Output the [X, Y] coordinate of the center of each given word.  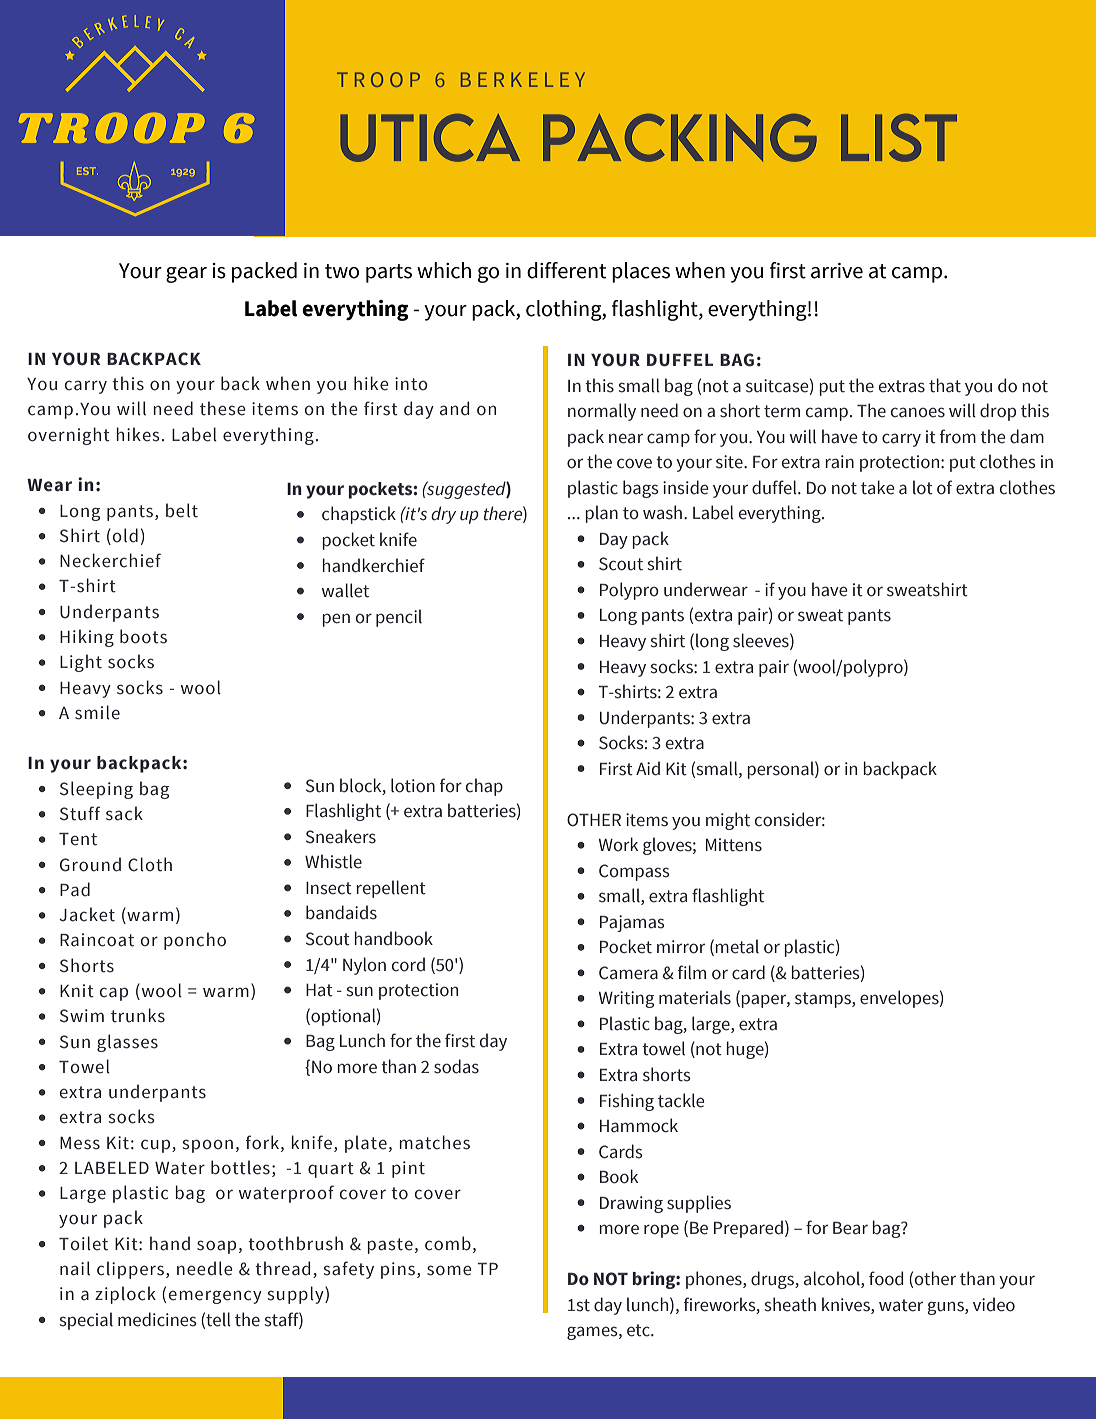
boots [143, 636]
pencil [399, 618]
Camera [628, 973]
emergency [215, 1297]
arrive [837, 271]
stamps [824, 1000]
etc [639, 1330]
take [877, 487]
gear [186, 275]
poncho [195, 941]
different [567, 270]
